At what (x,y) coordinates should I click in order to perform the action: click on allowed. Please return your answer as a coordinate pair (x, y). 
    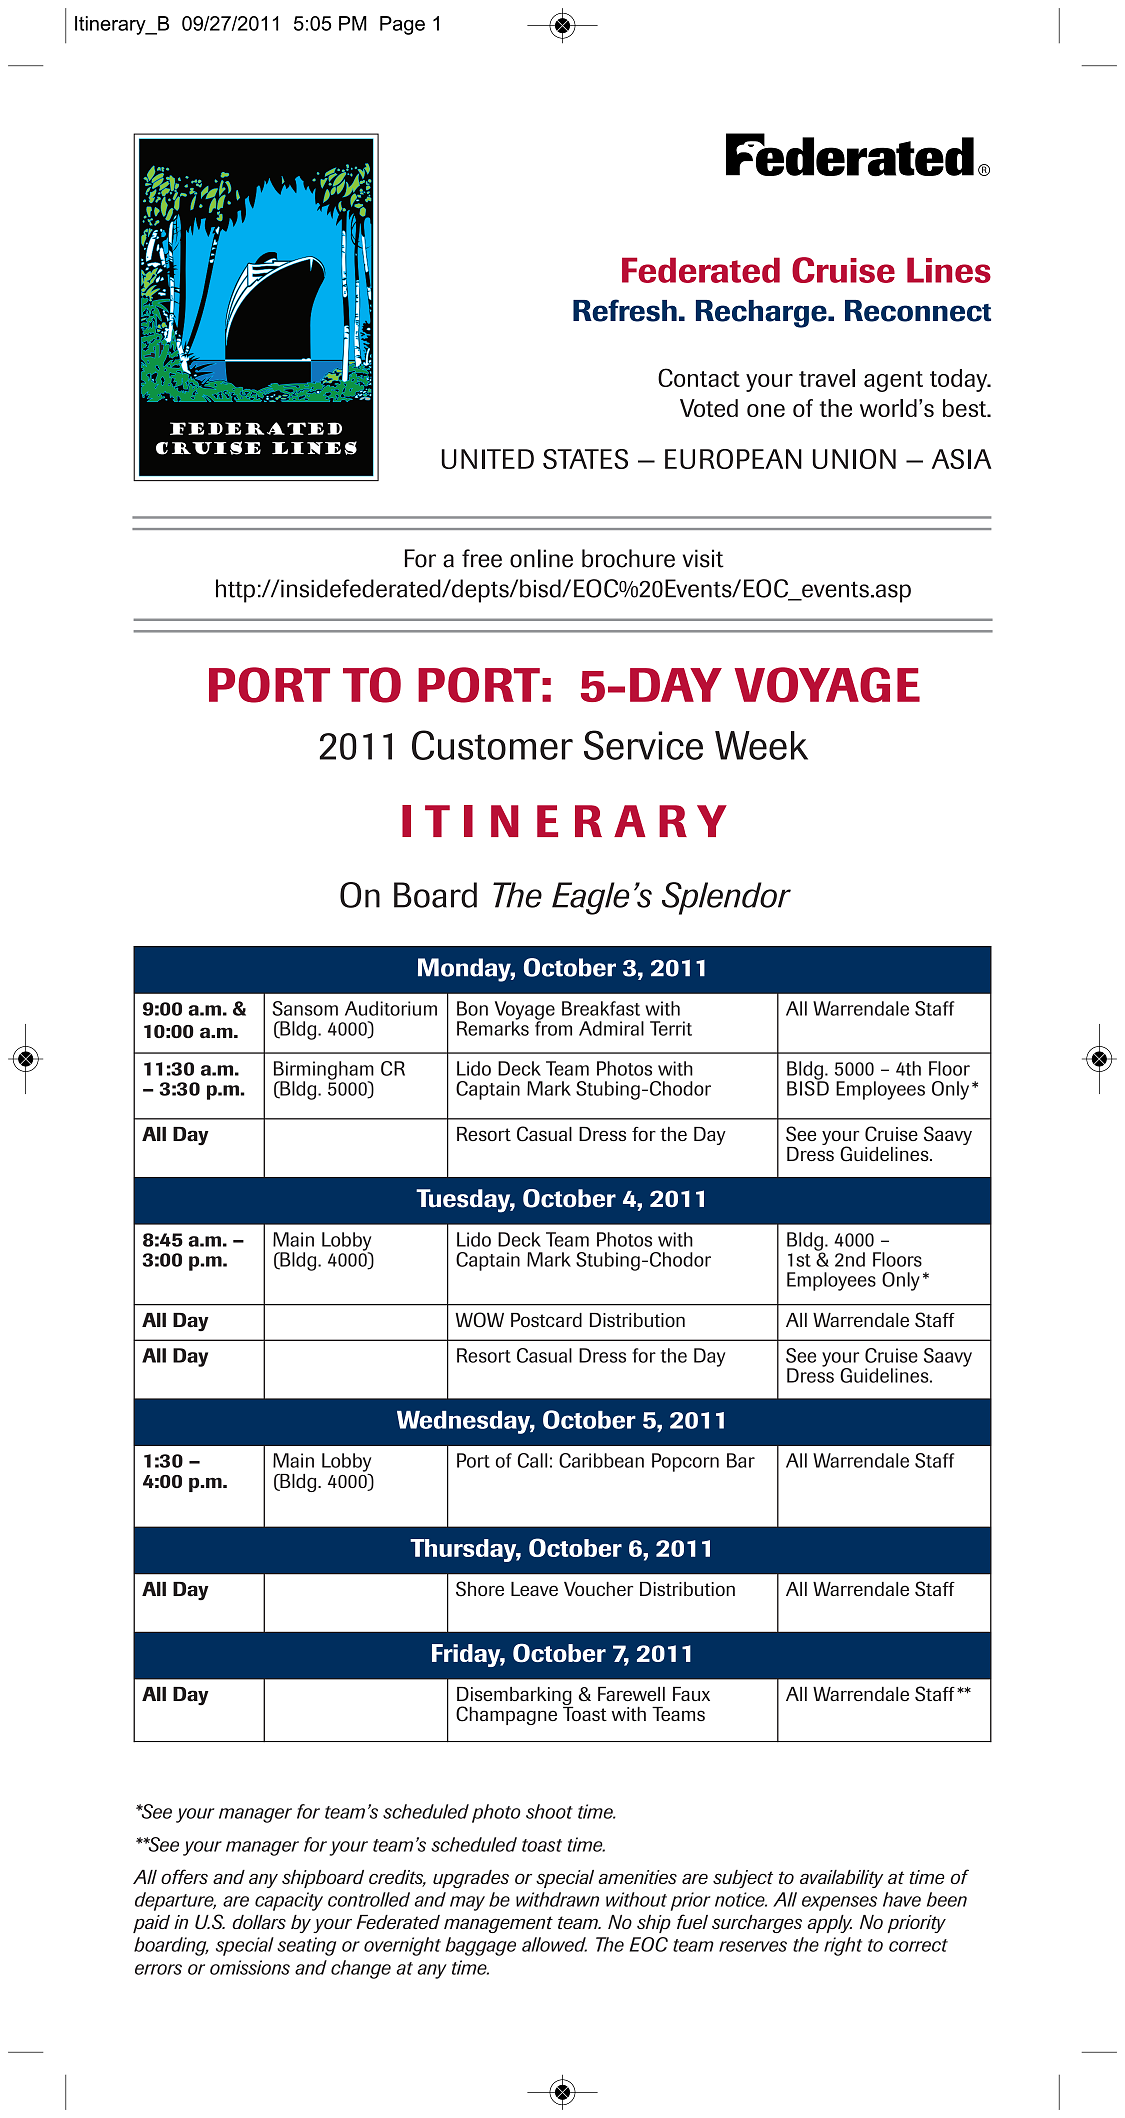
    Looking at the image, I should click on (554, 1944).
